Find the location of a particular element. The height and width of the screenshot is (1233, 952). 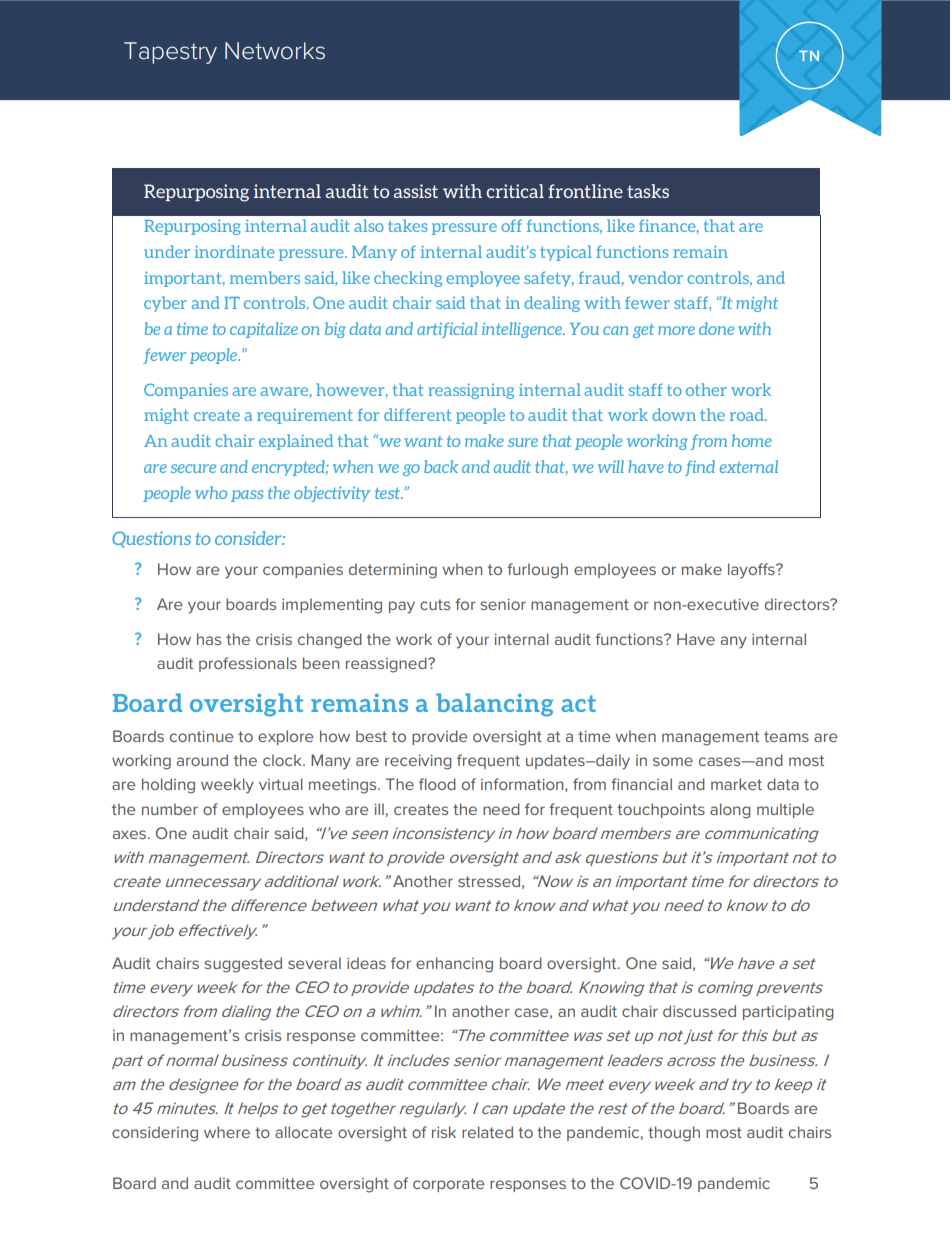

critical is located at coordinates (515, 191).
